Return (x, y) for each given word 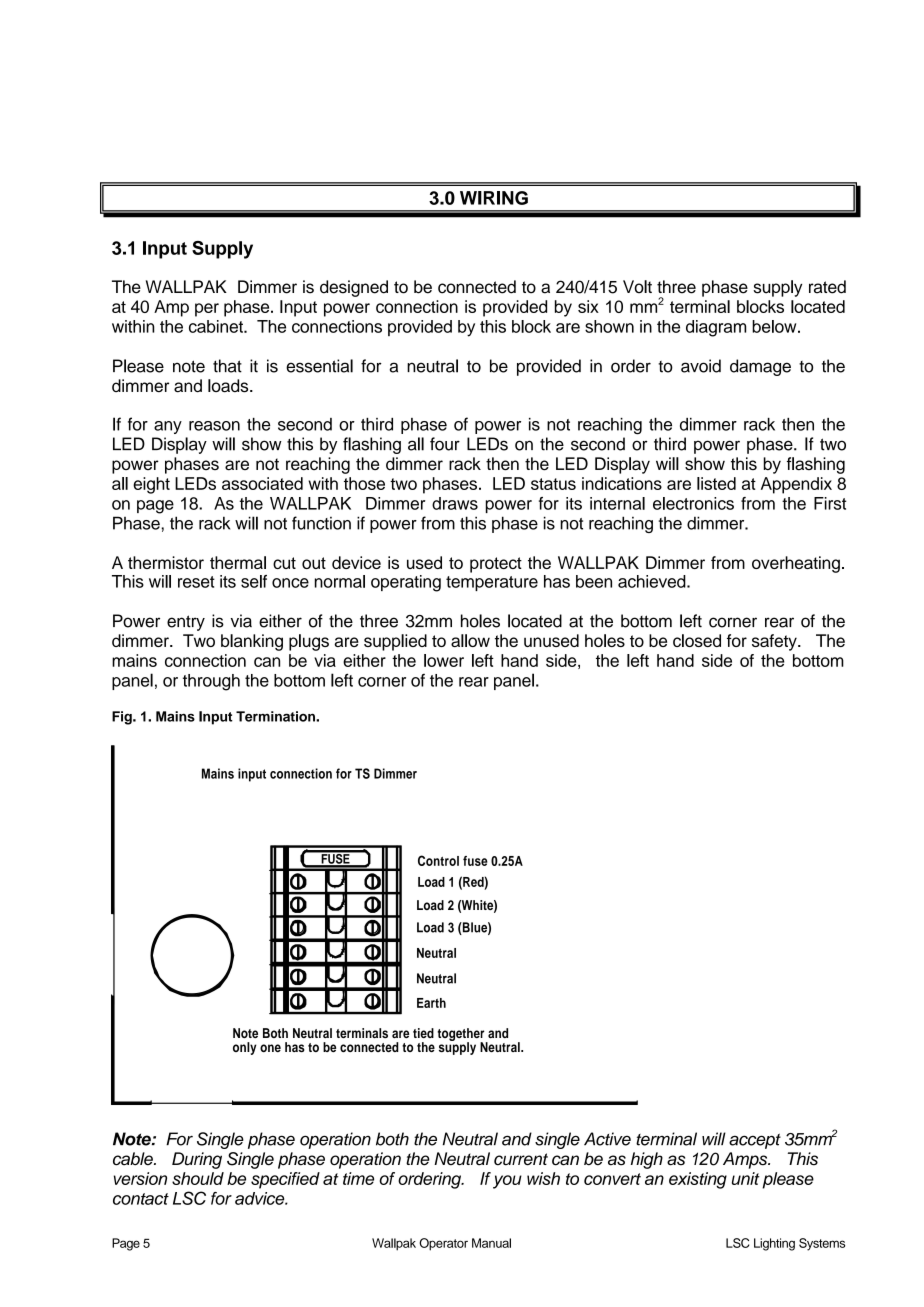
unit (746, 1178)
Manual (491, 1243)
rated (827, 287)
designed (354, 288)
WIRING (494, 198)
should (198, 1178)
